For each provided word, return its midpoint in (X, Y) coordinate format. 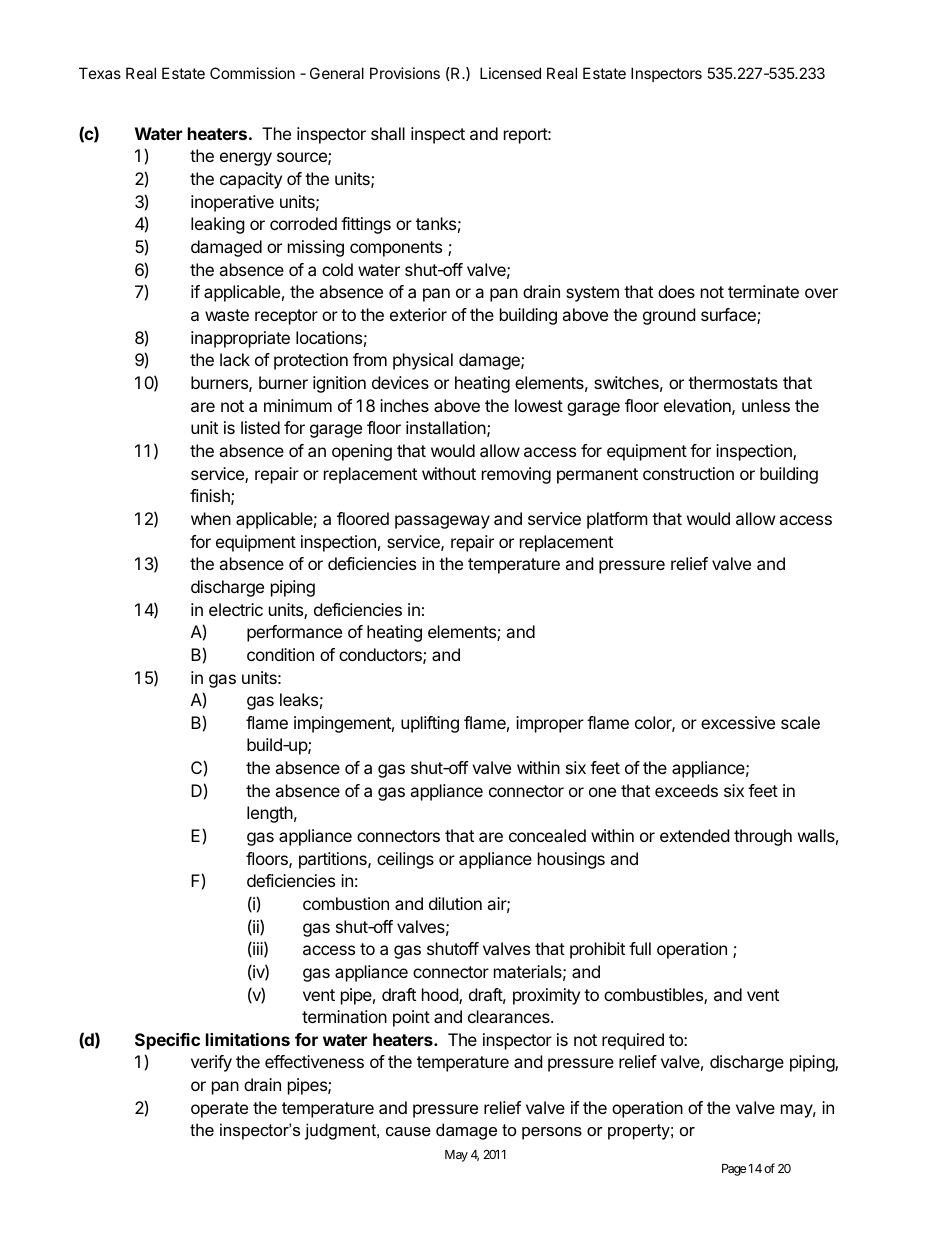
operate (219, 1110)
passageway (442, 522)
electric (236, 609)
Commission (252, 73)
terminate (763, 291)
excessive (738, 722)
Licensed (510, 73)
